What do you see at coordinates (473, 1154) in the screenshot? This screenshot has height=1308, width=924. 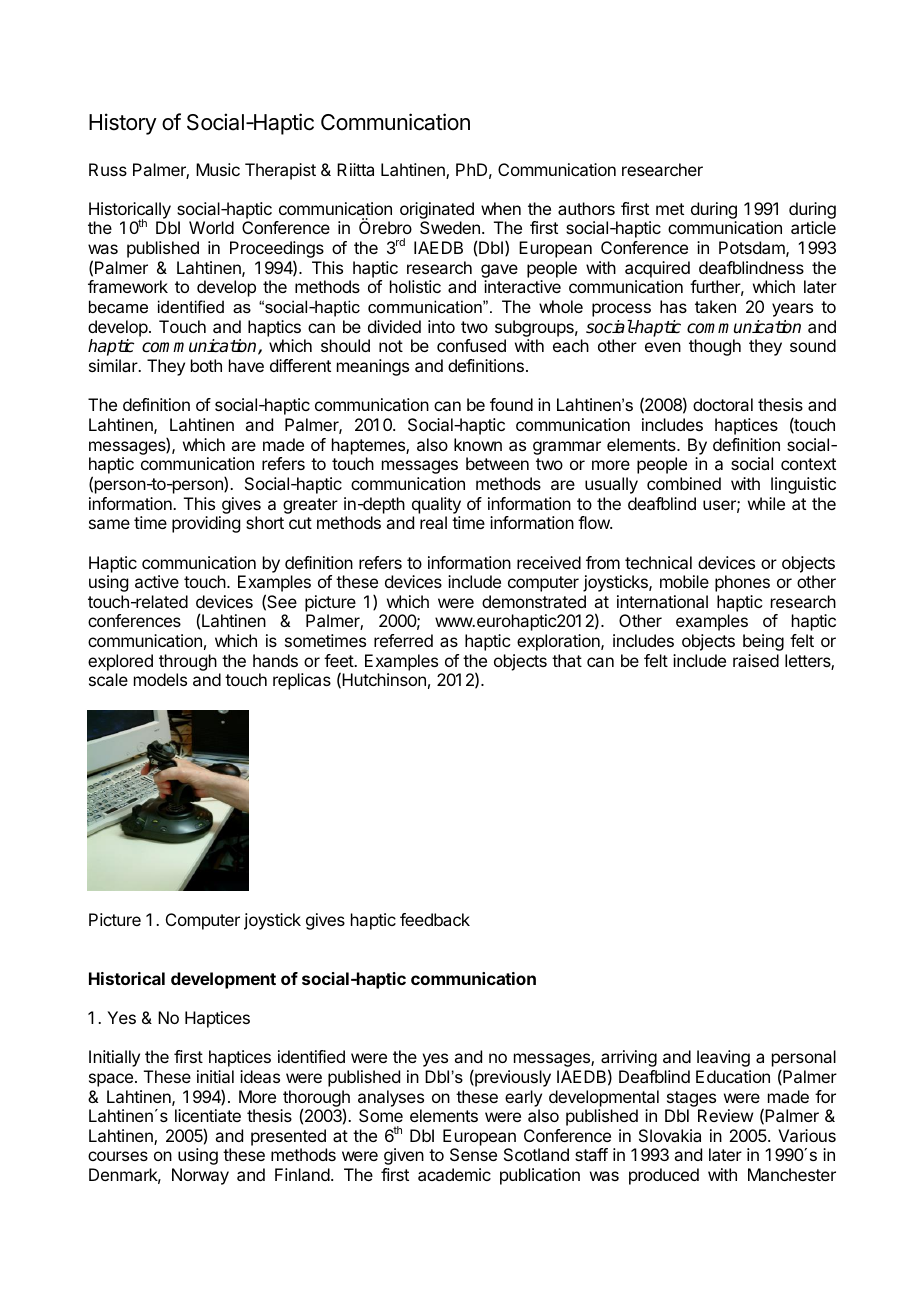 I see `Sense` at bounding box center [473, 1154].
